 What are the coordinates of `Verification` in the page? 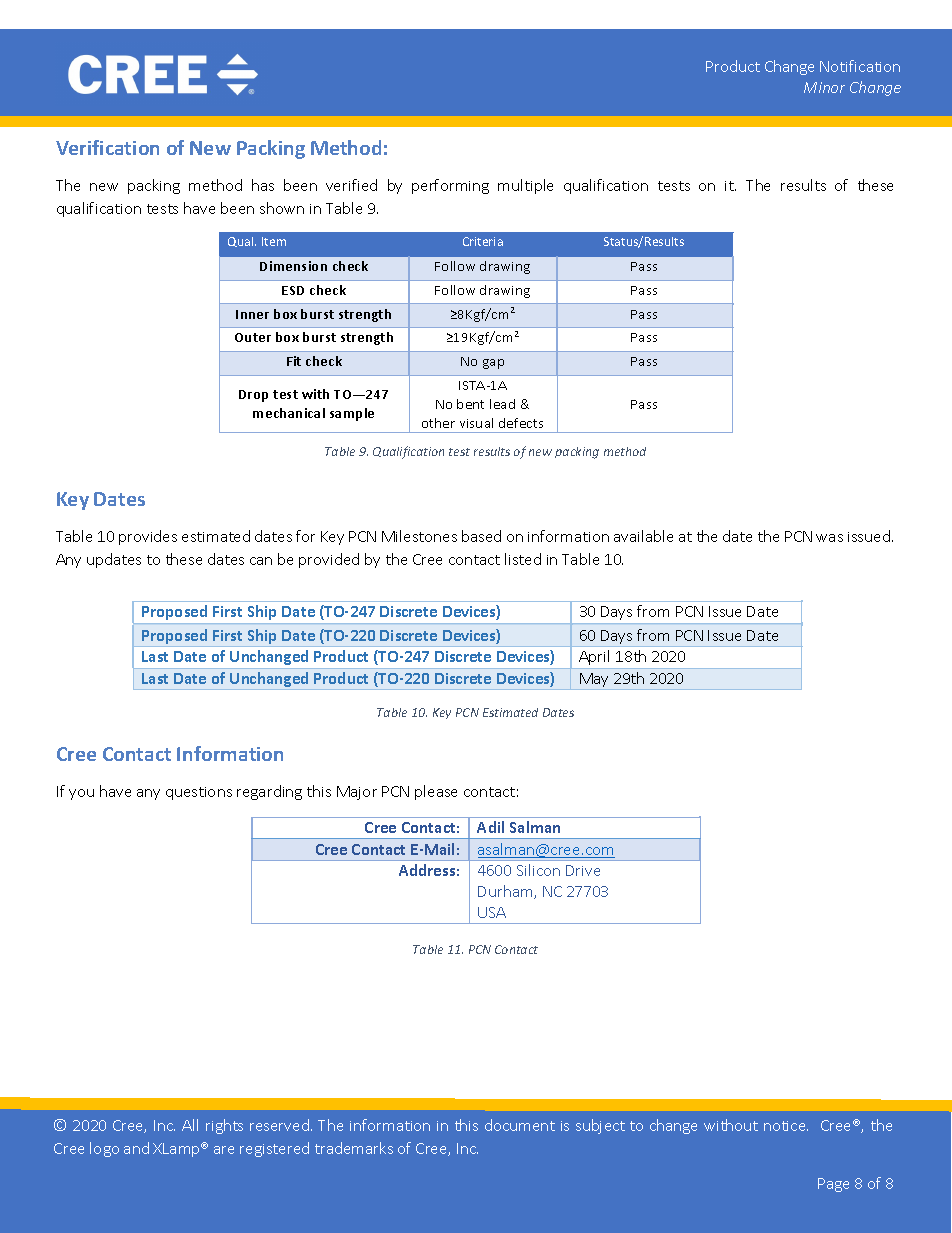 It's located at (107, 147).
